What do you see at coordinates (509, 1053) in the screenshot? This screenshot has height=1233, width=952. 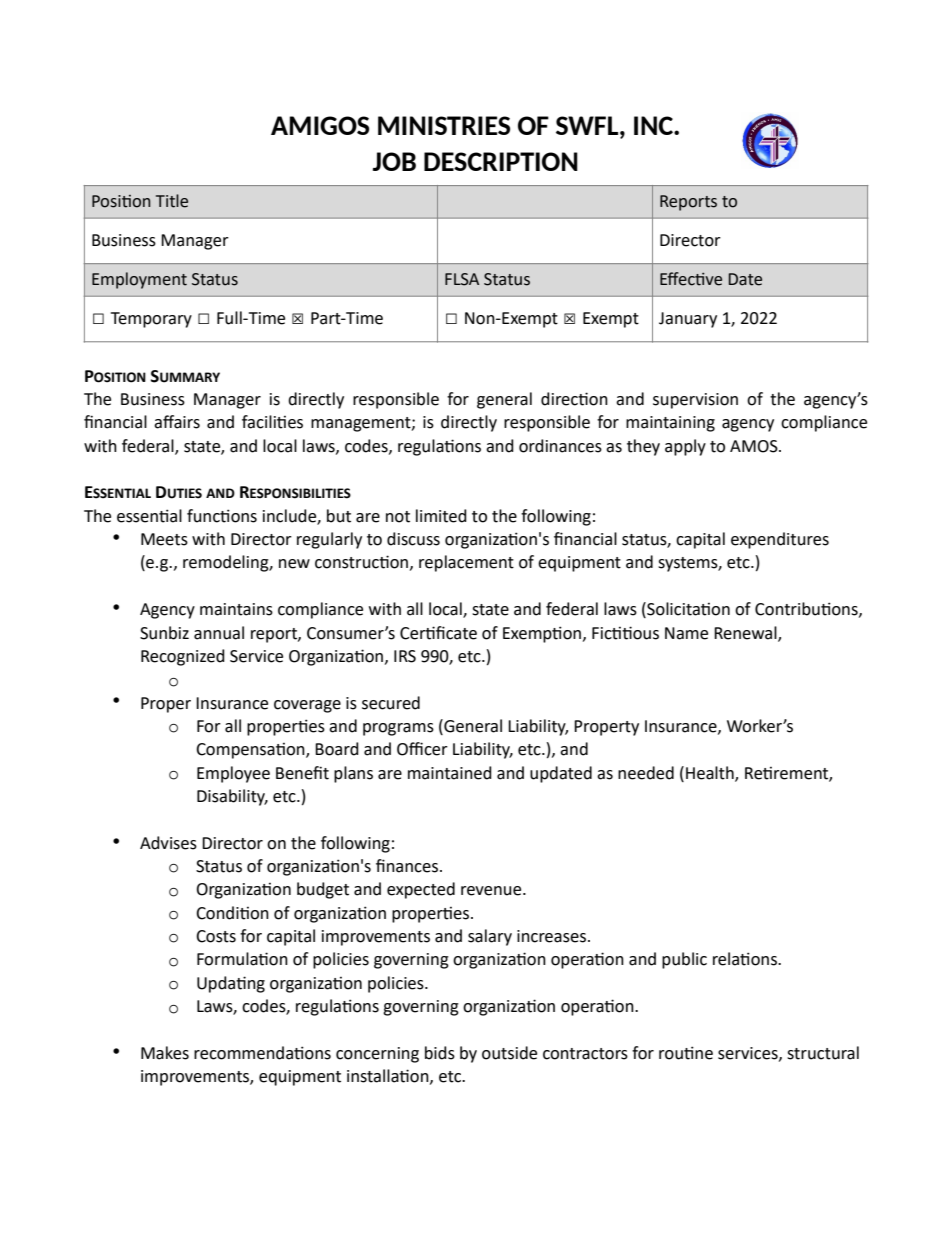 I see `outside` at bounding box center [509, 1053].
